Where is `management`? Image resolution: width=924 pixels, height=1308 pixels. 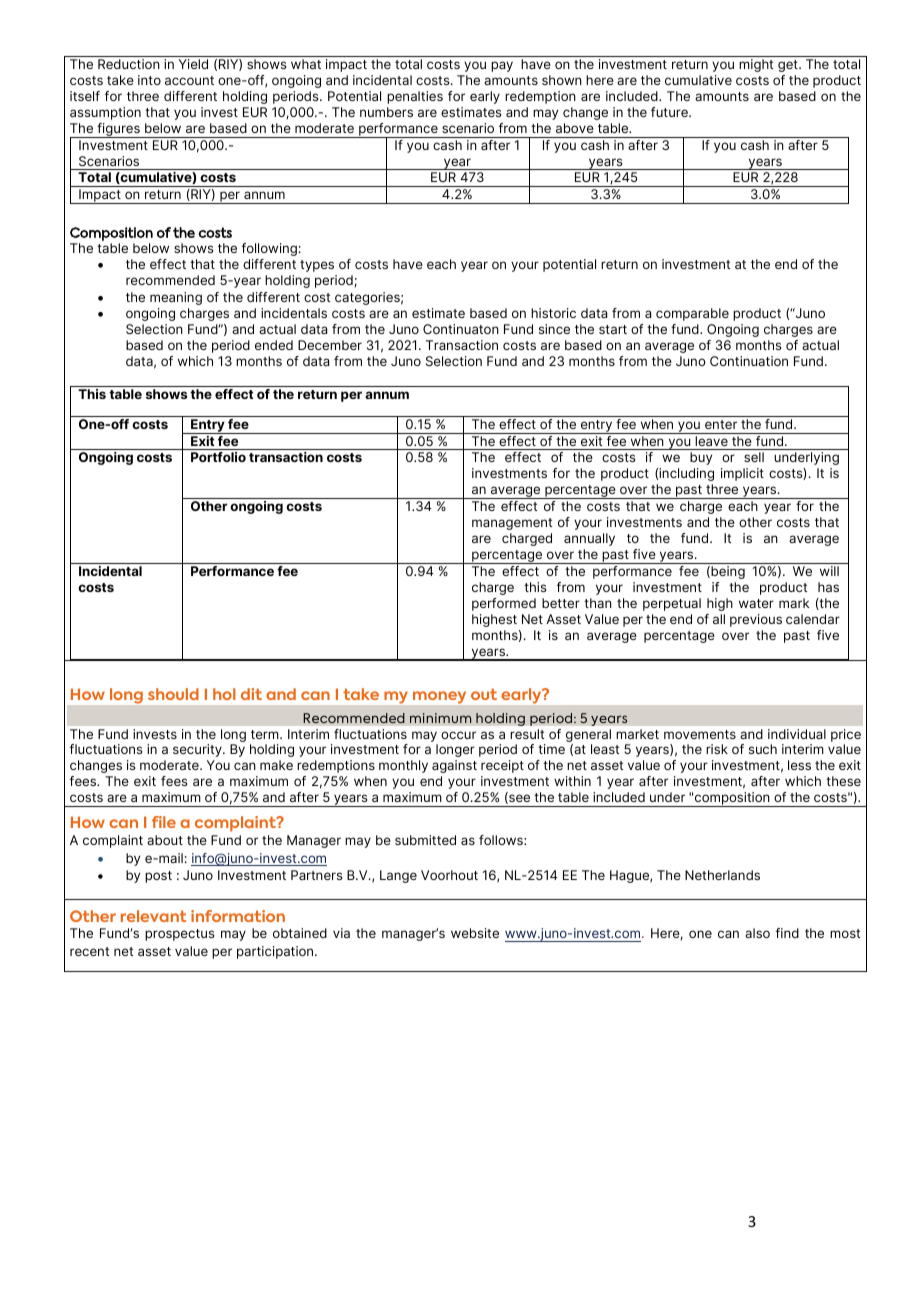
management is located at coordinates (512, 524).
